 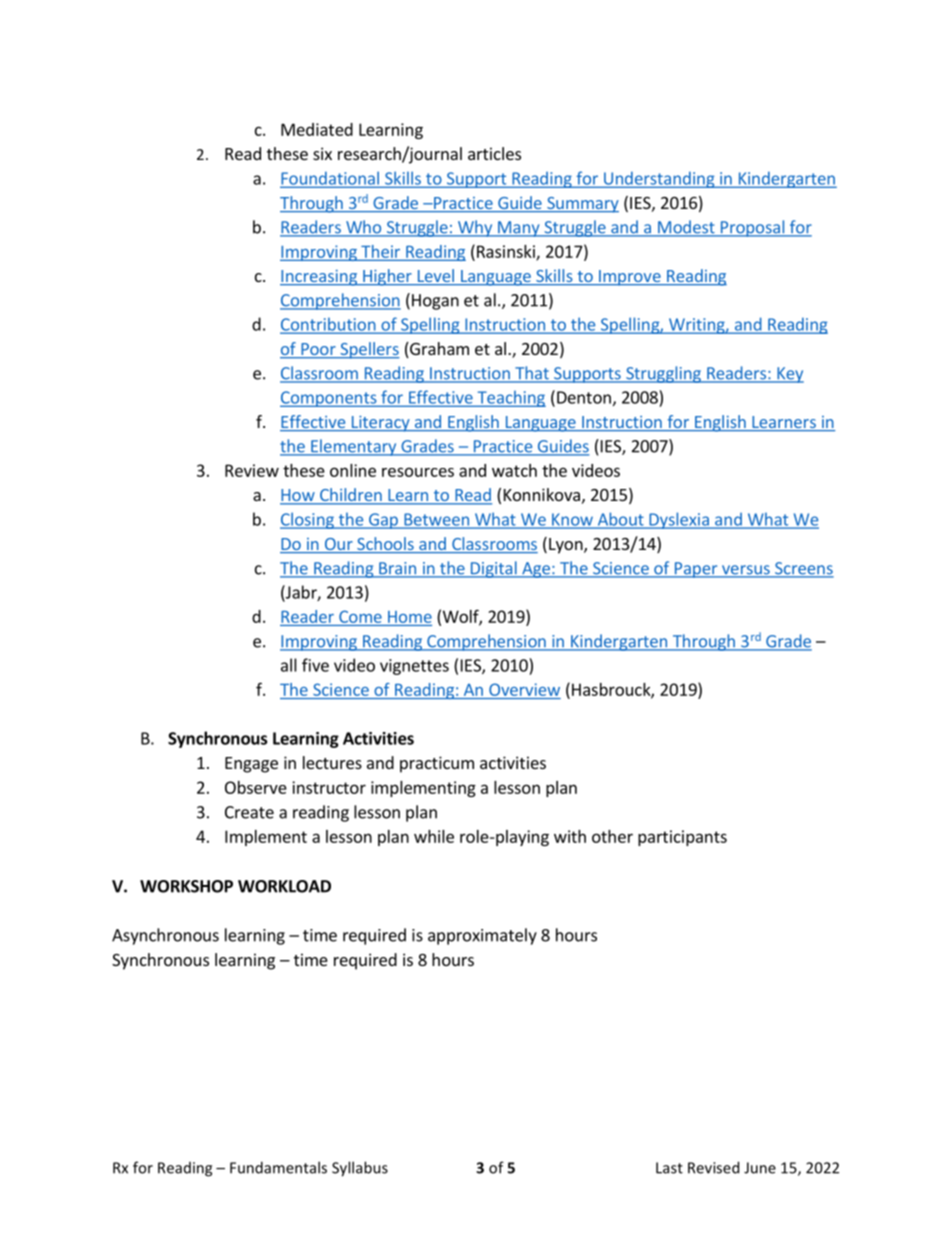 I want to click on Overview, so click(x=524, y=689).
